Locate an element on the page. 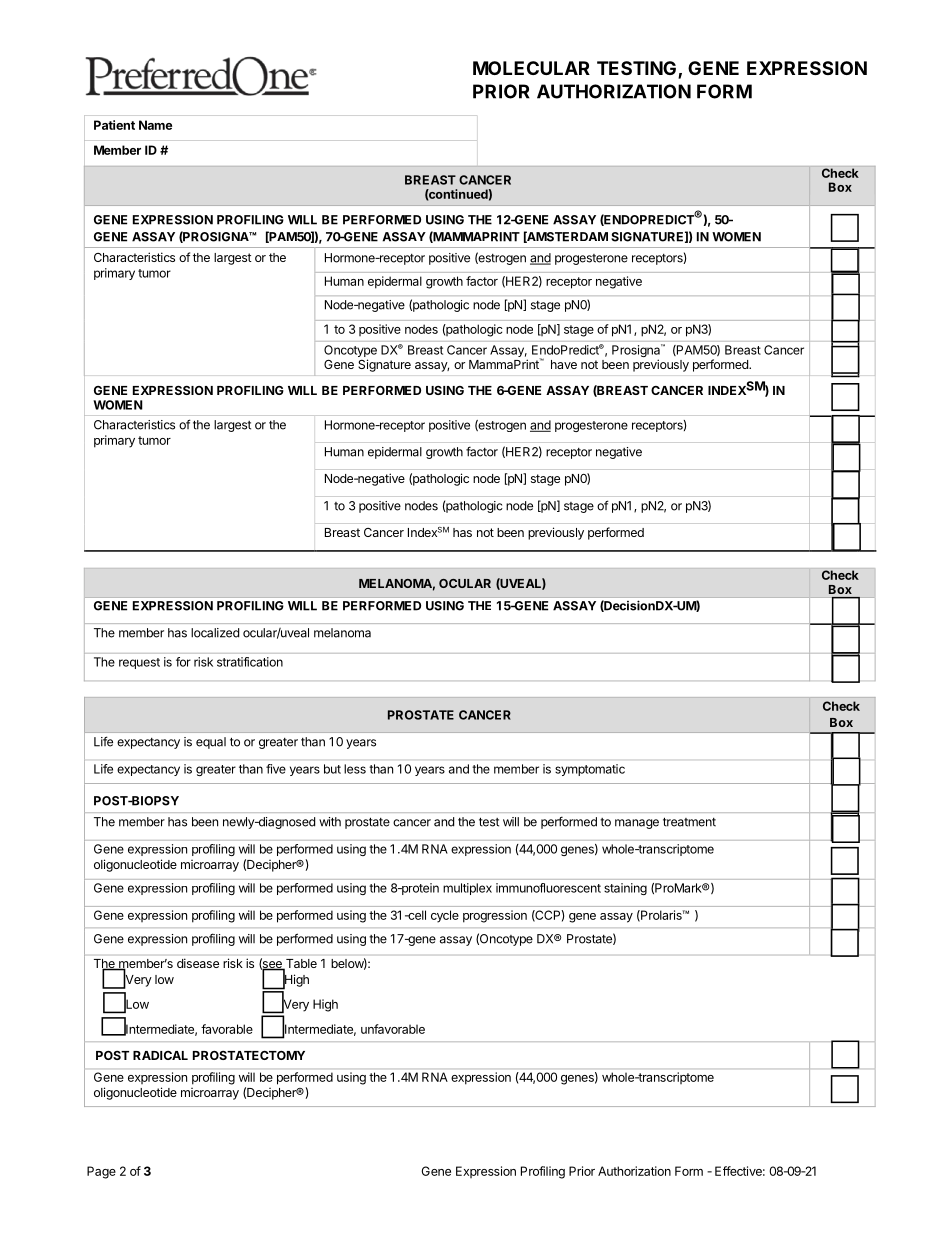 The width and height of the page is (952, 1233). localized is located at coordinates (215, 633).
